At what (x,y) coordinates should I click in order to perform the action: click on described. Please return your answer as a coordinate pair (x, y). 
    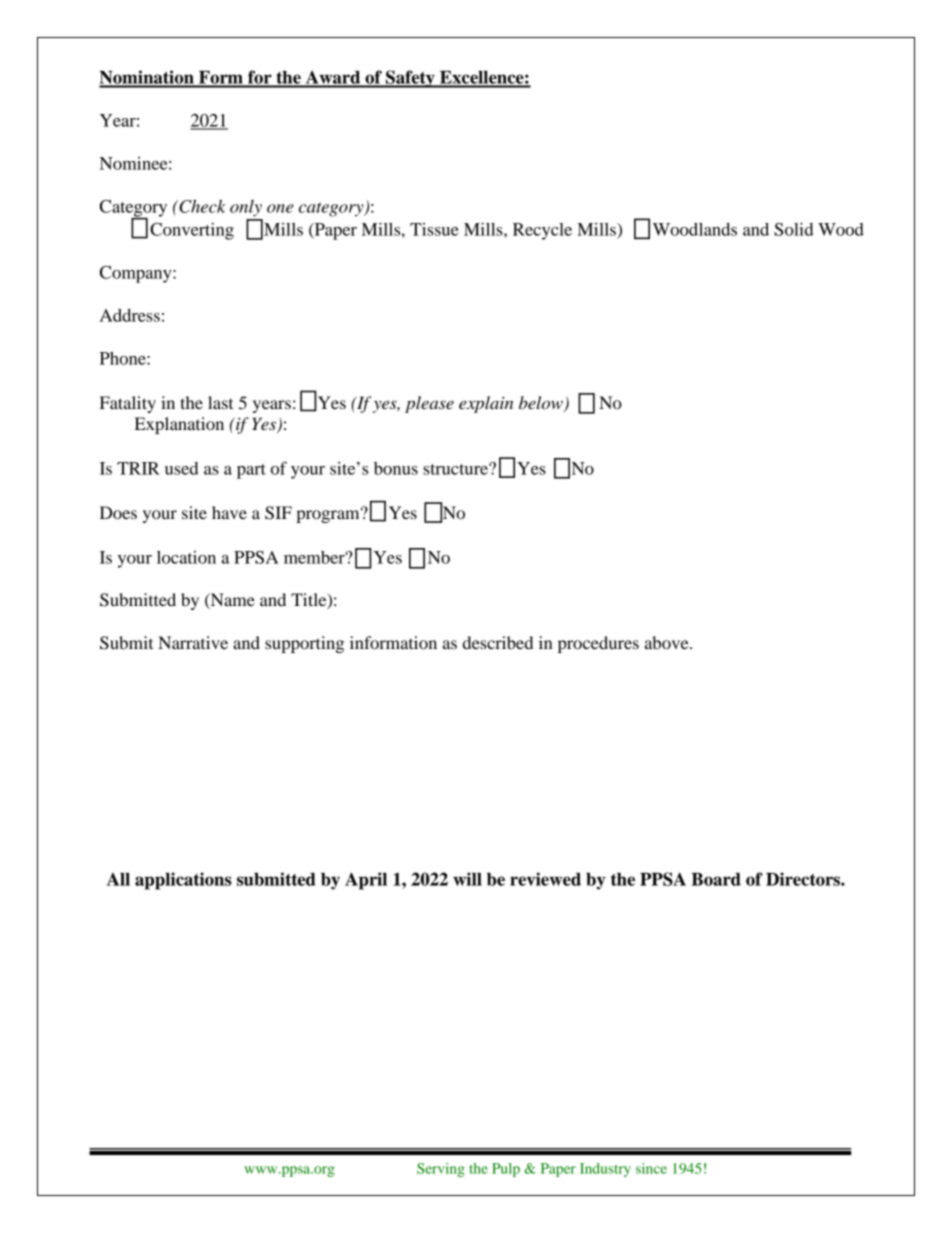
    Looking at the image, I should click on (498, 642).
